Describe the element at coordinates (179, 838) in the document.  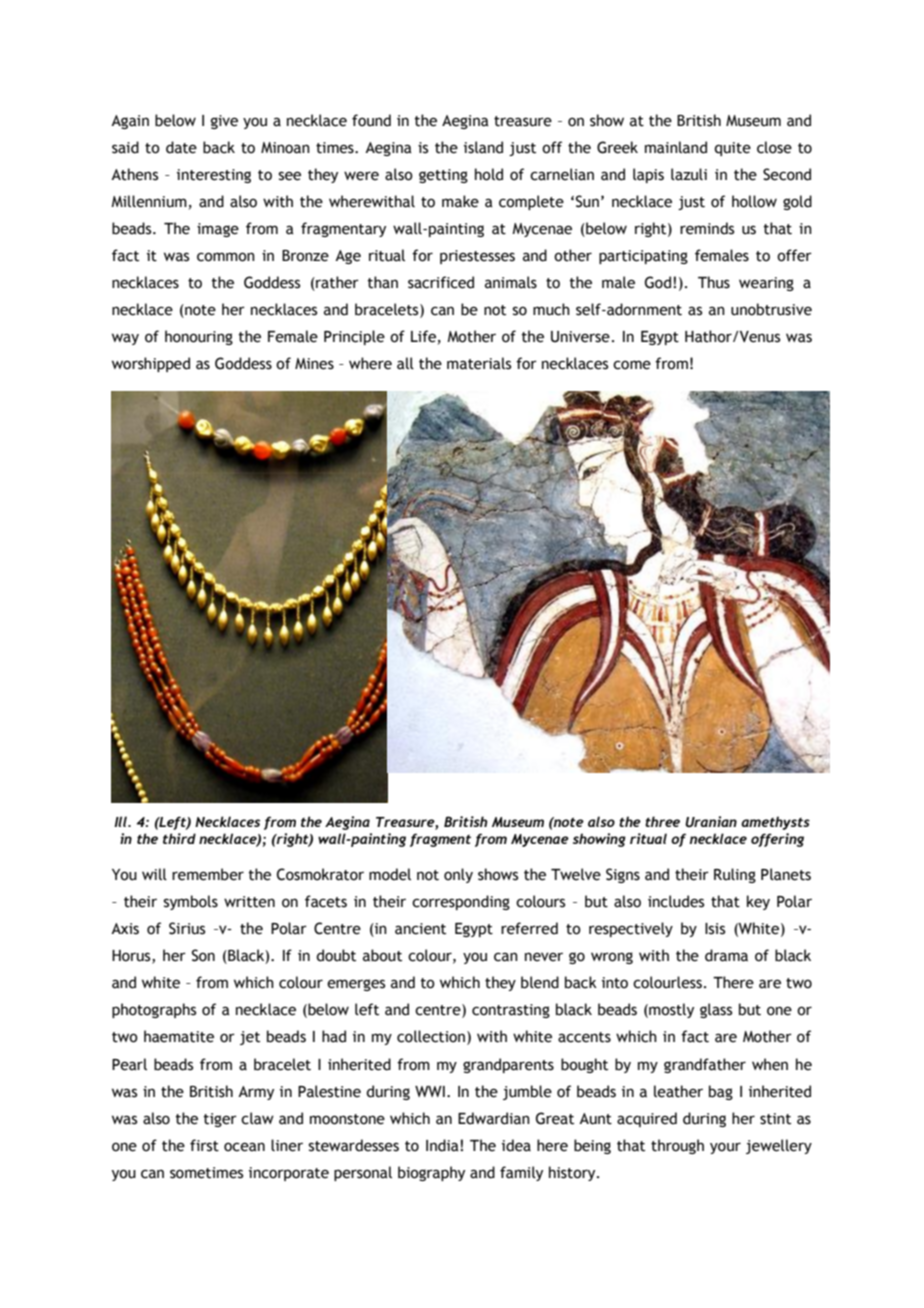
I see `third` at that location.
